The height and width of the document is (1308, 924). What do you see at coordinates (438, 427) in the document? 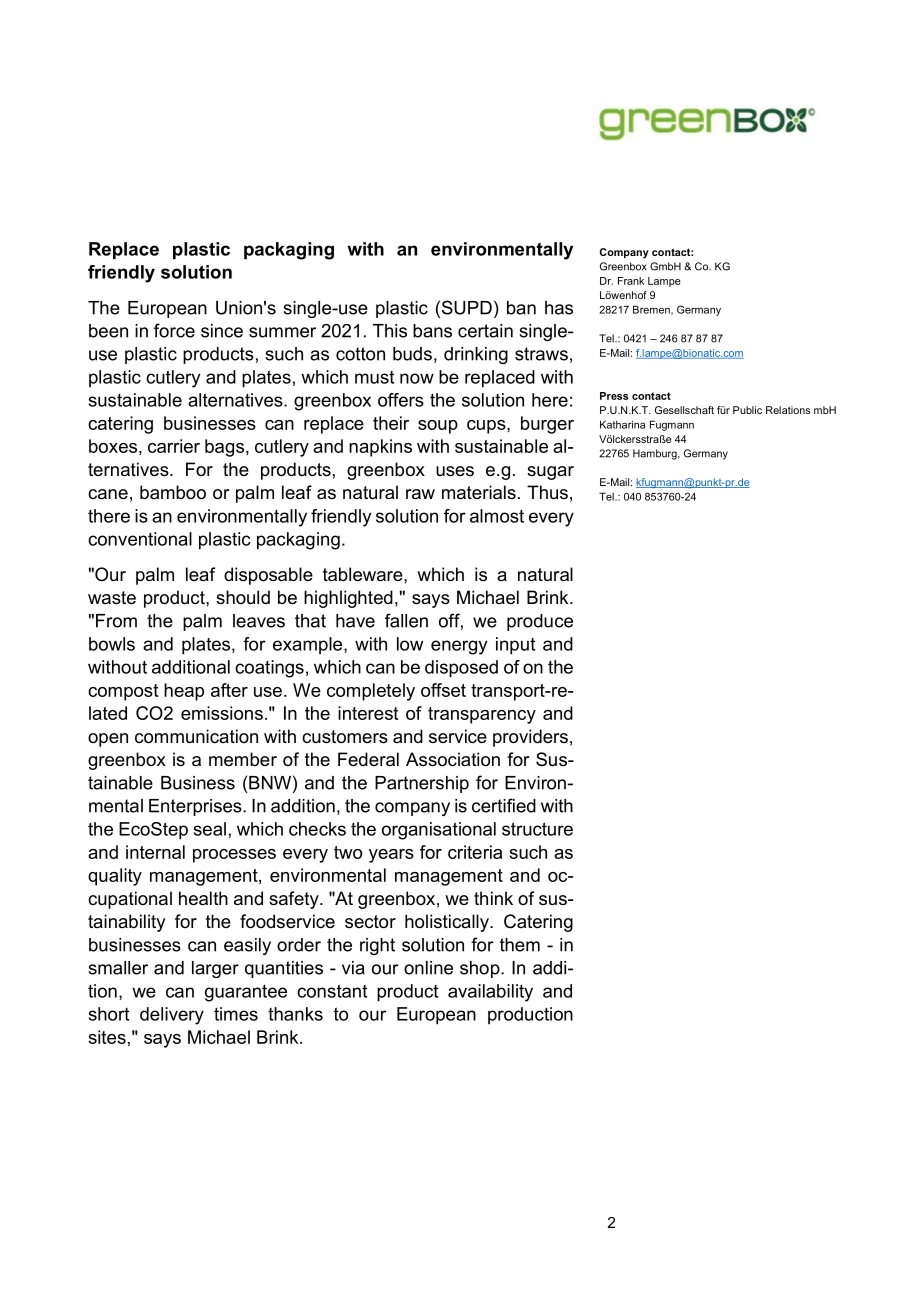
I see `soup` at bounding box center [438, 427].
